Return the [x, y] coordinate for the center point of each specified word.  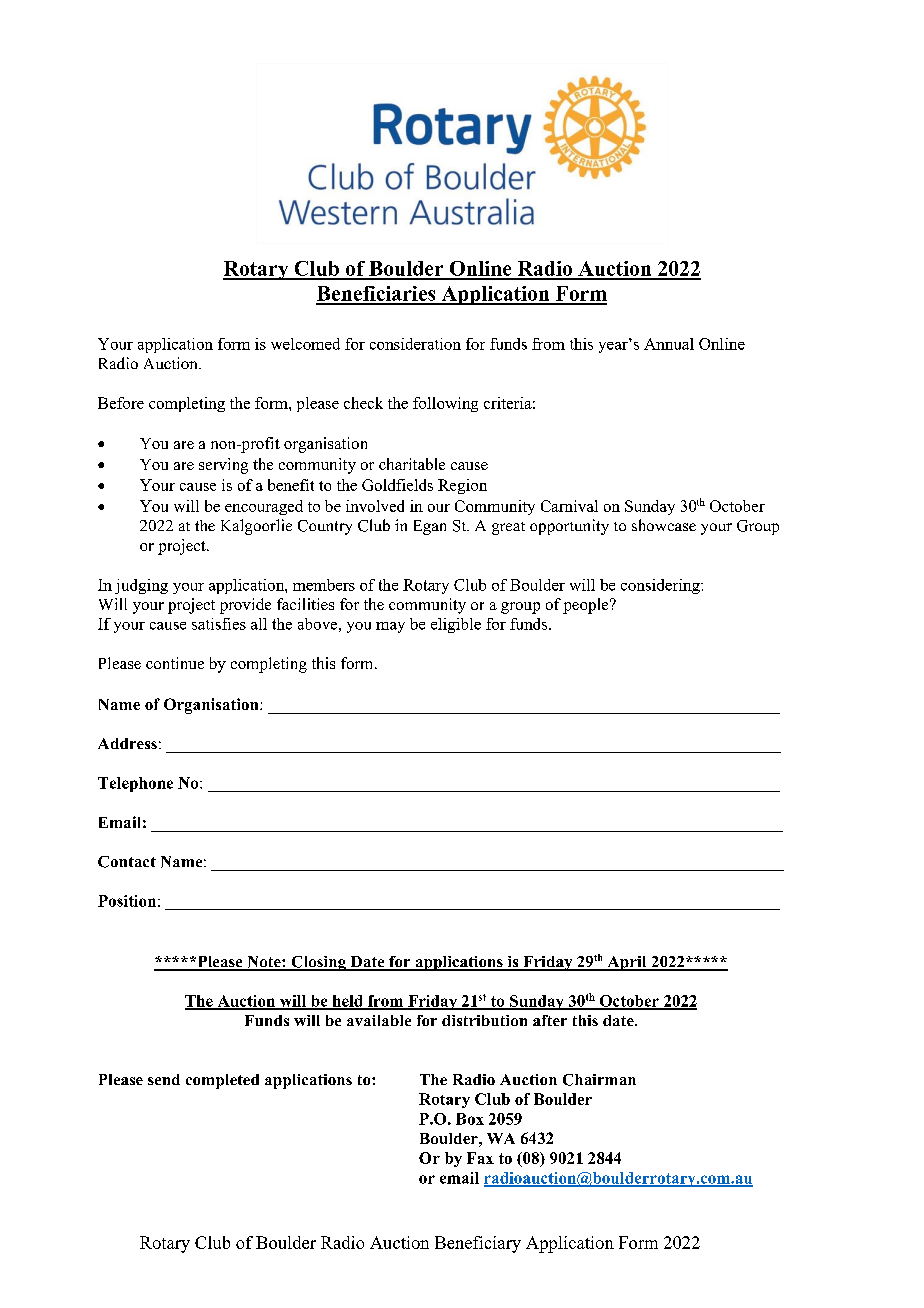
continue [175, 663]
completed [222, 1081]
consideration [415, 344]
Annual [669, 344]
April [627, 963]
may [390, 627]
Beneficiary [478, 1244]
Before [121, 403]
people [587, 606]
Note [264, 963]
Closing [318, 963]
